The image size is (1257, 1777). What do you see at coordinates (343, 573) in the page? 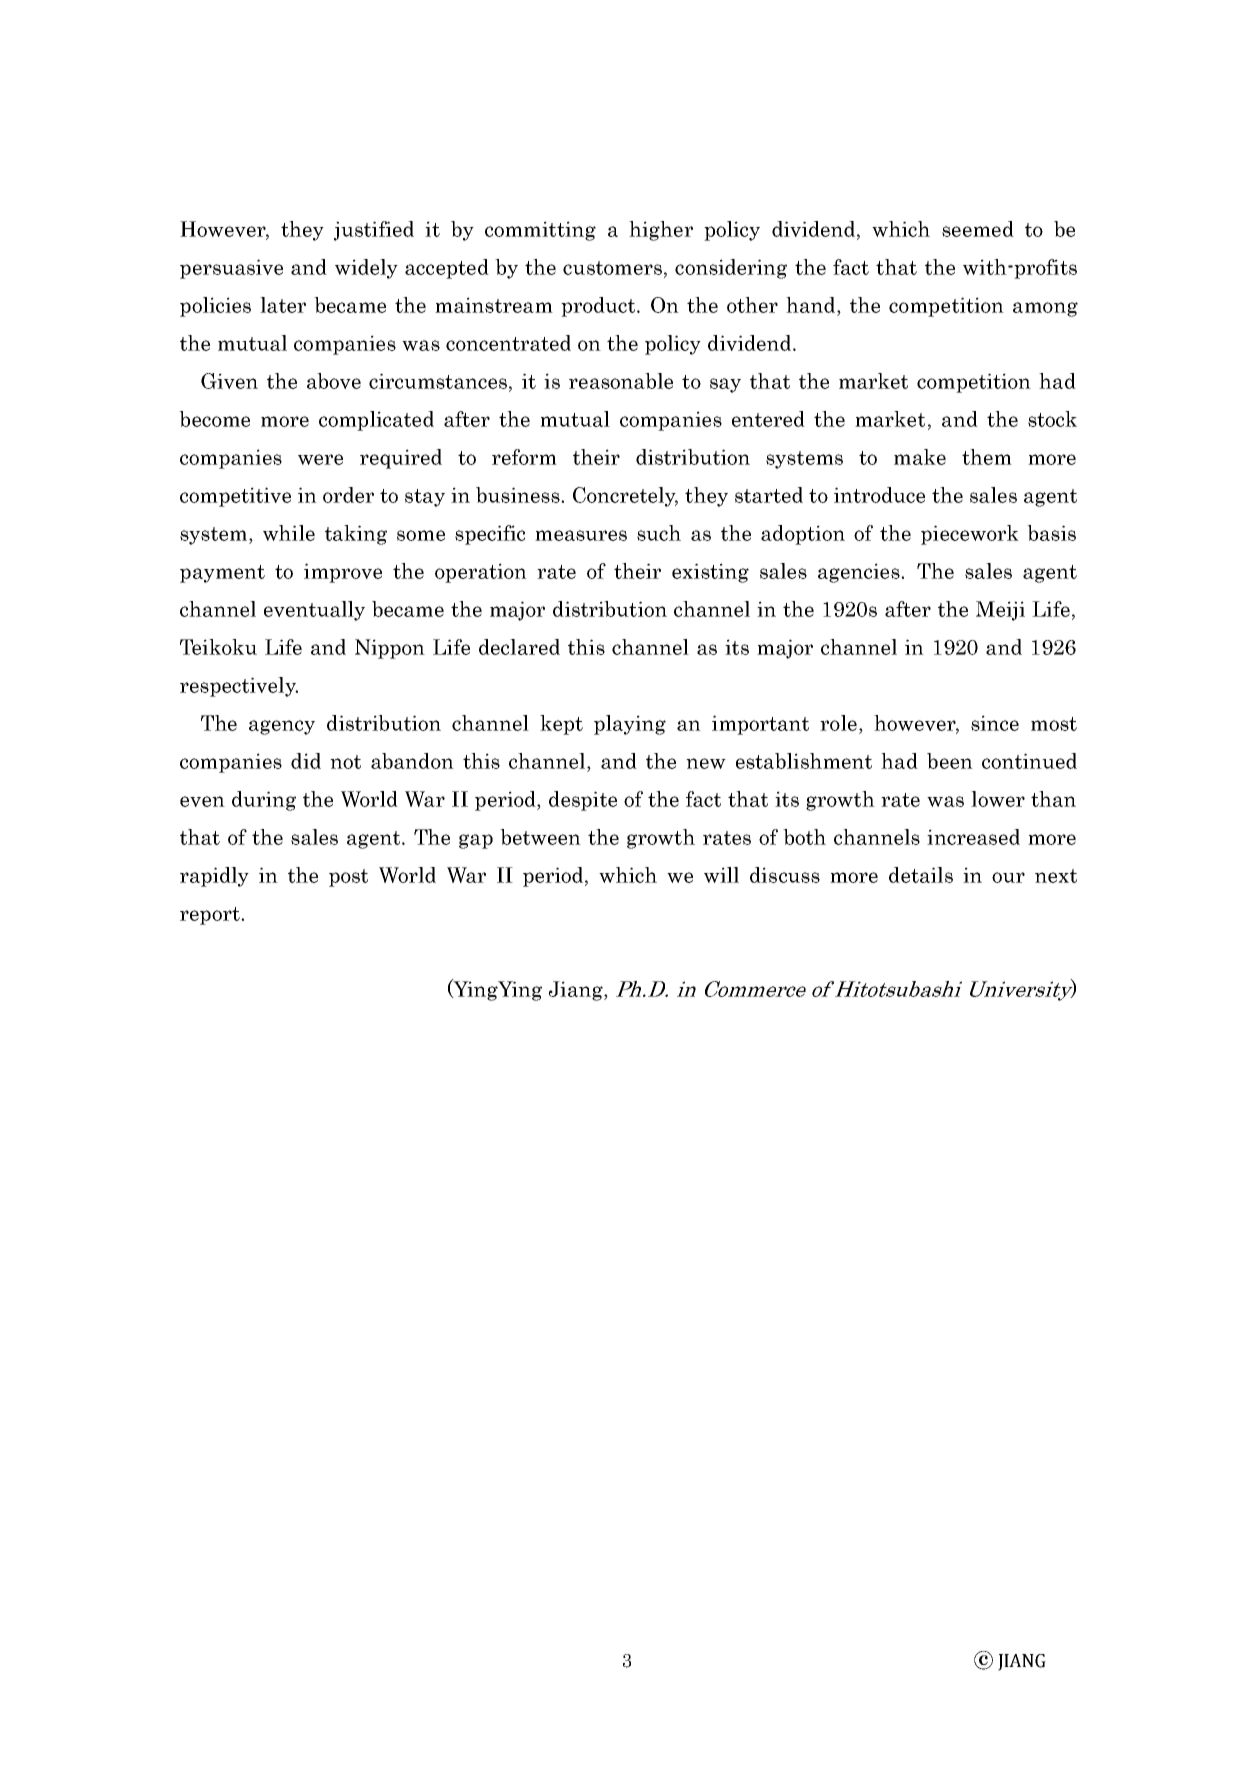
I see `improve` at bounding box center [343, 573].
